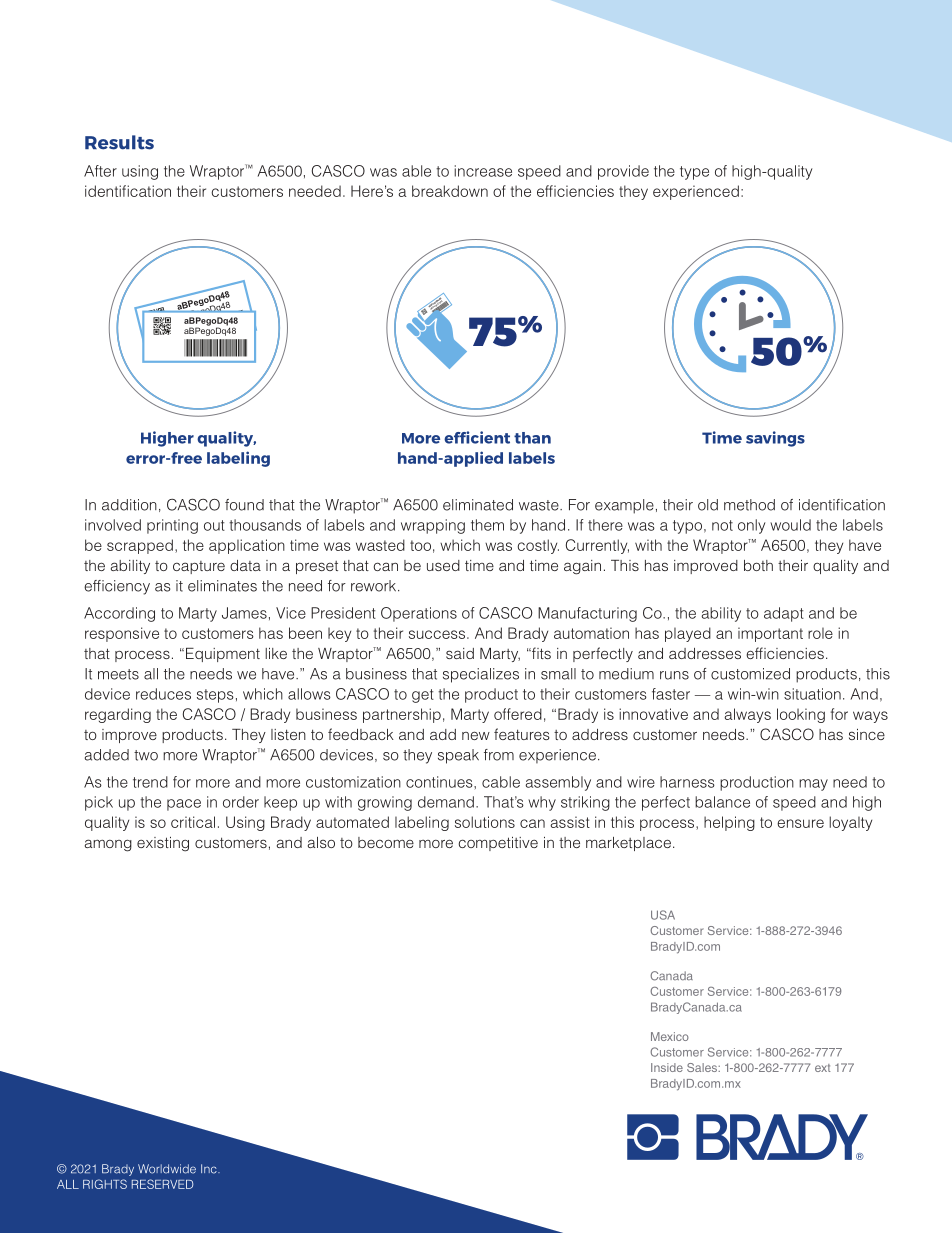 This screenshot has width=952, height=1233. I want to click on Mexico, so click(670, 1036).
